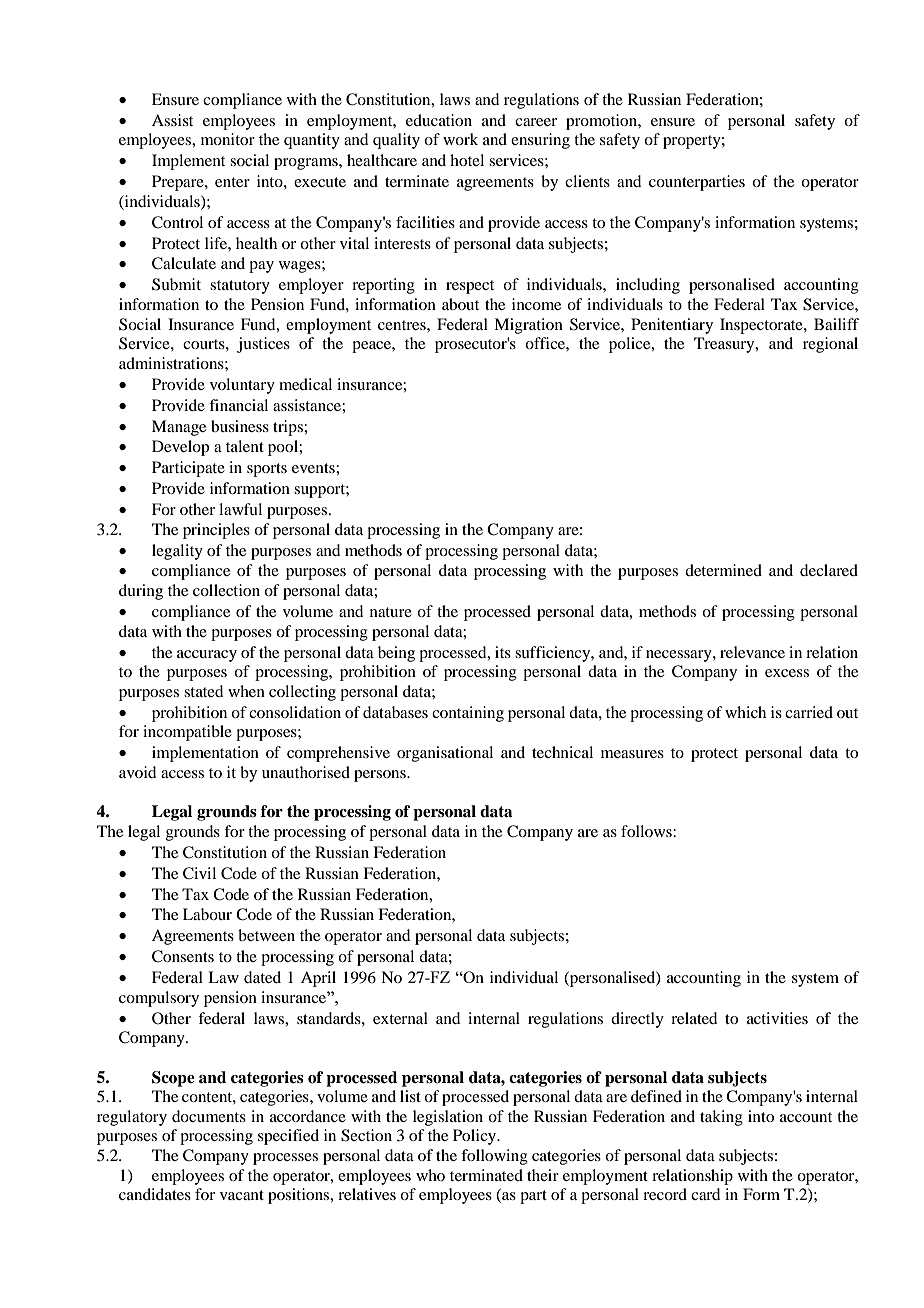 Image resolution: width=924 pixels, height=1308 pixels. Describe the element at coordinates (242, 1195) in the image. I see `vacant` at that location.
